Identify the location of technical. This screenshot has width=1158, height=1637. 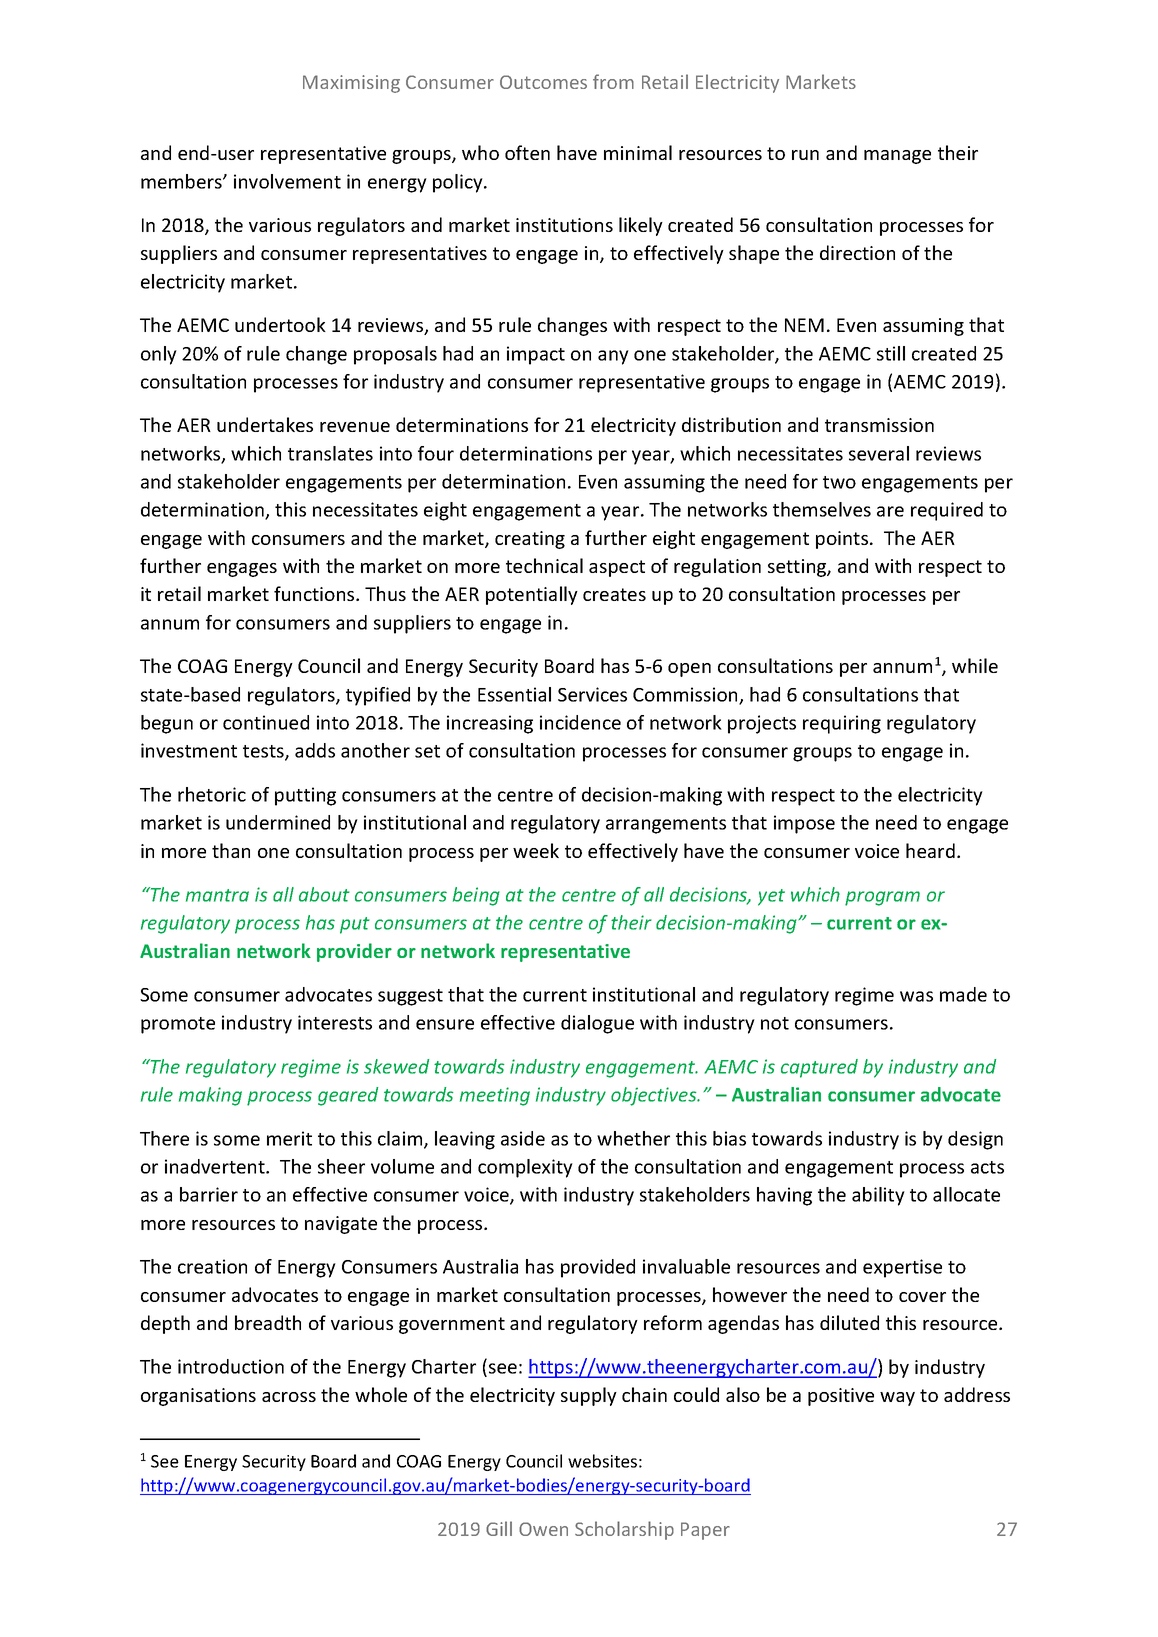
(544, 565).
